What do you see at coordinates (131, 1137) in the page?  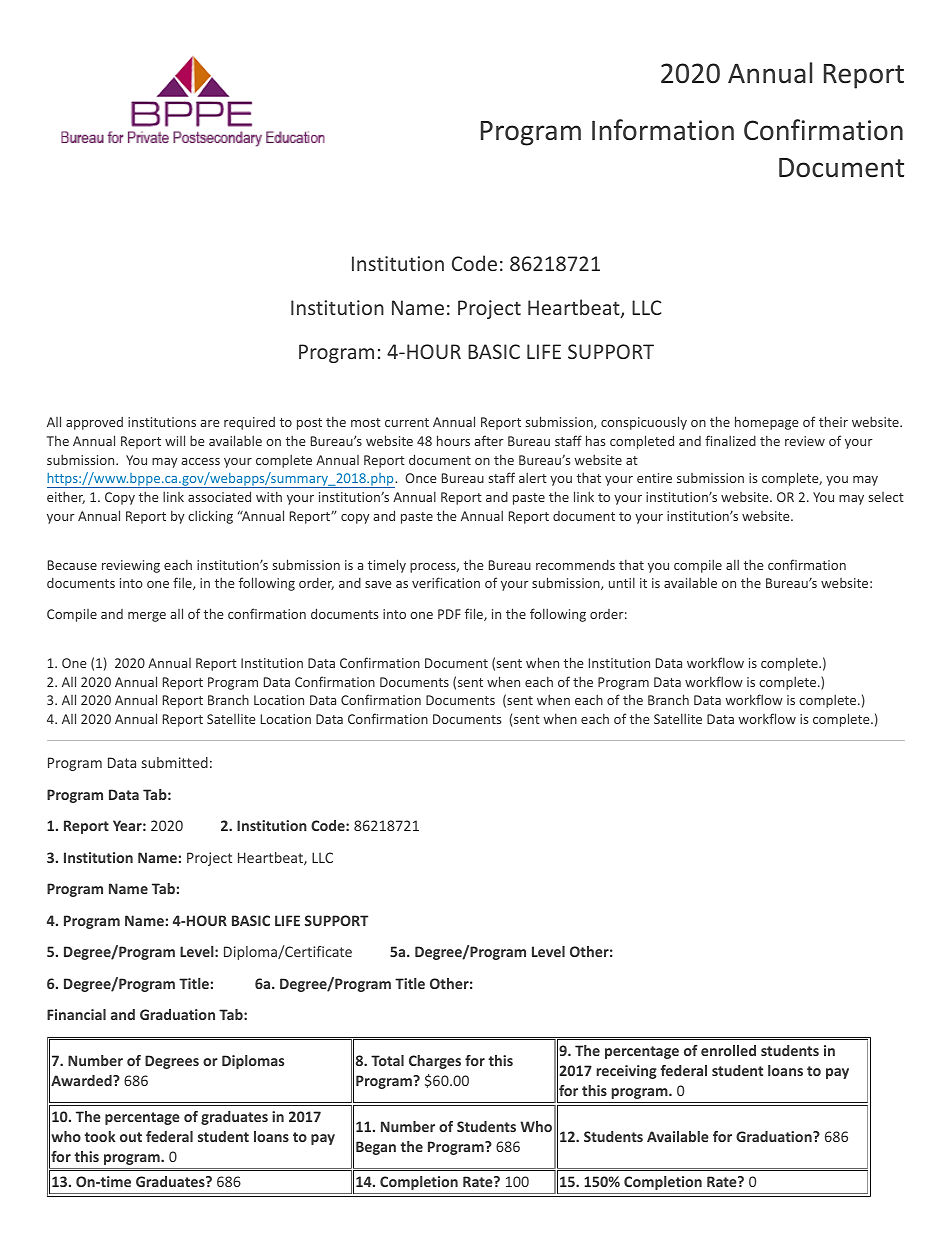 I see `out` at bounding box center [131, 1137].
